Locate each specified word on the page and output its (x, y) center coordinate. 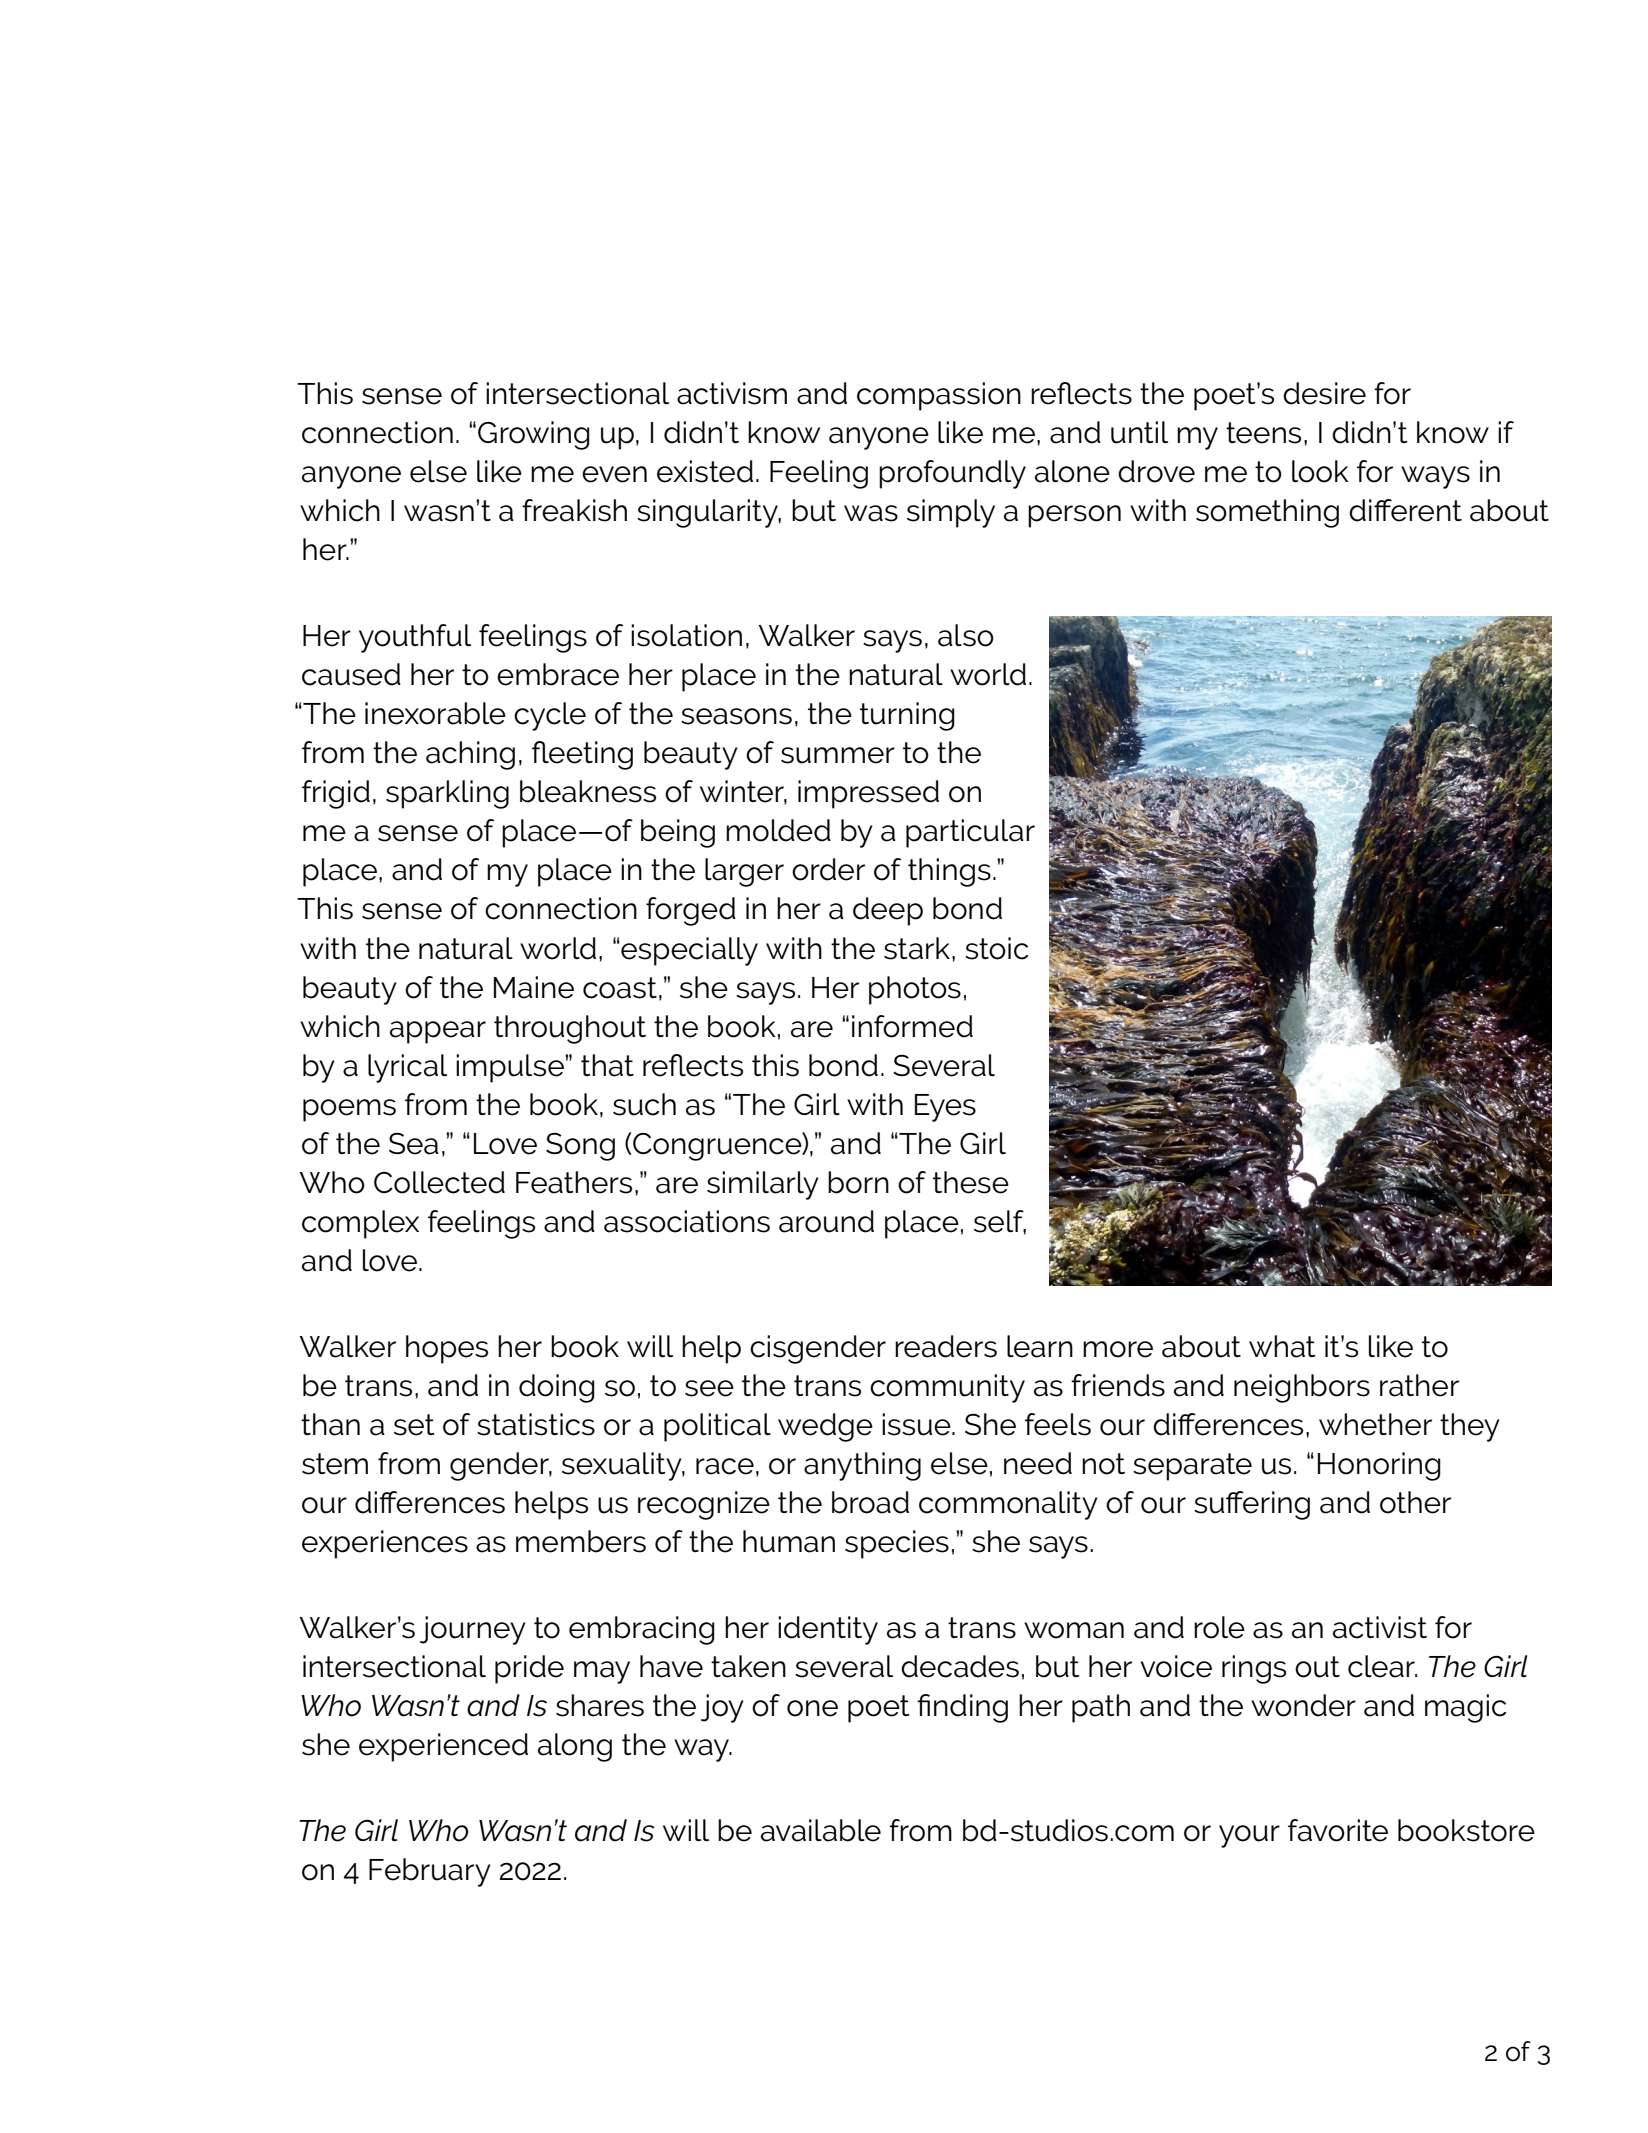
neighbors (1302, 1388)
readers (946, 1346)
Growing (534, 435)
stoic (996, 948)
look (1320, 471)
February (430, 1872)
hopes (447, 1349)
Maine (534, 987)
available (821, 1830)
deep (888, 911)
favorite (1338, 1830)
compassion (939, 396)
